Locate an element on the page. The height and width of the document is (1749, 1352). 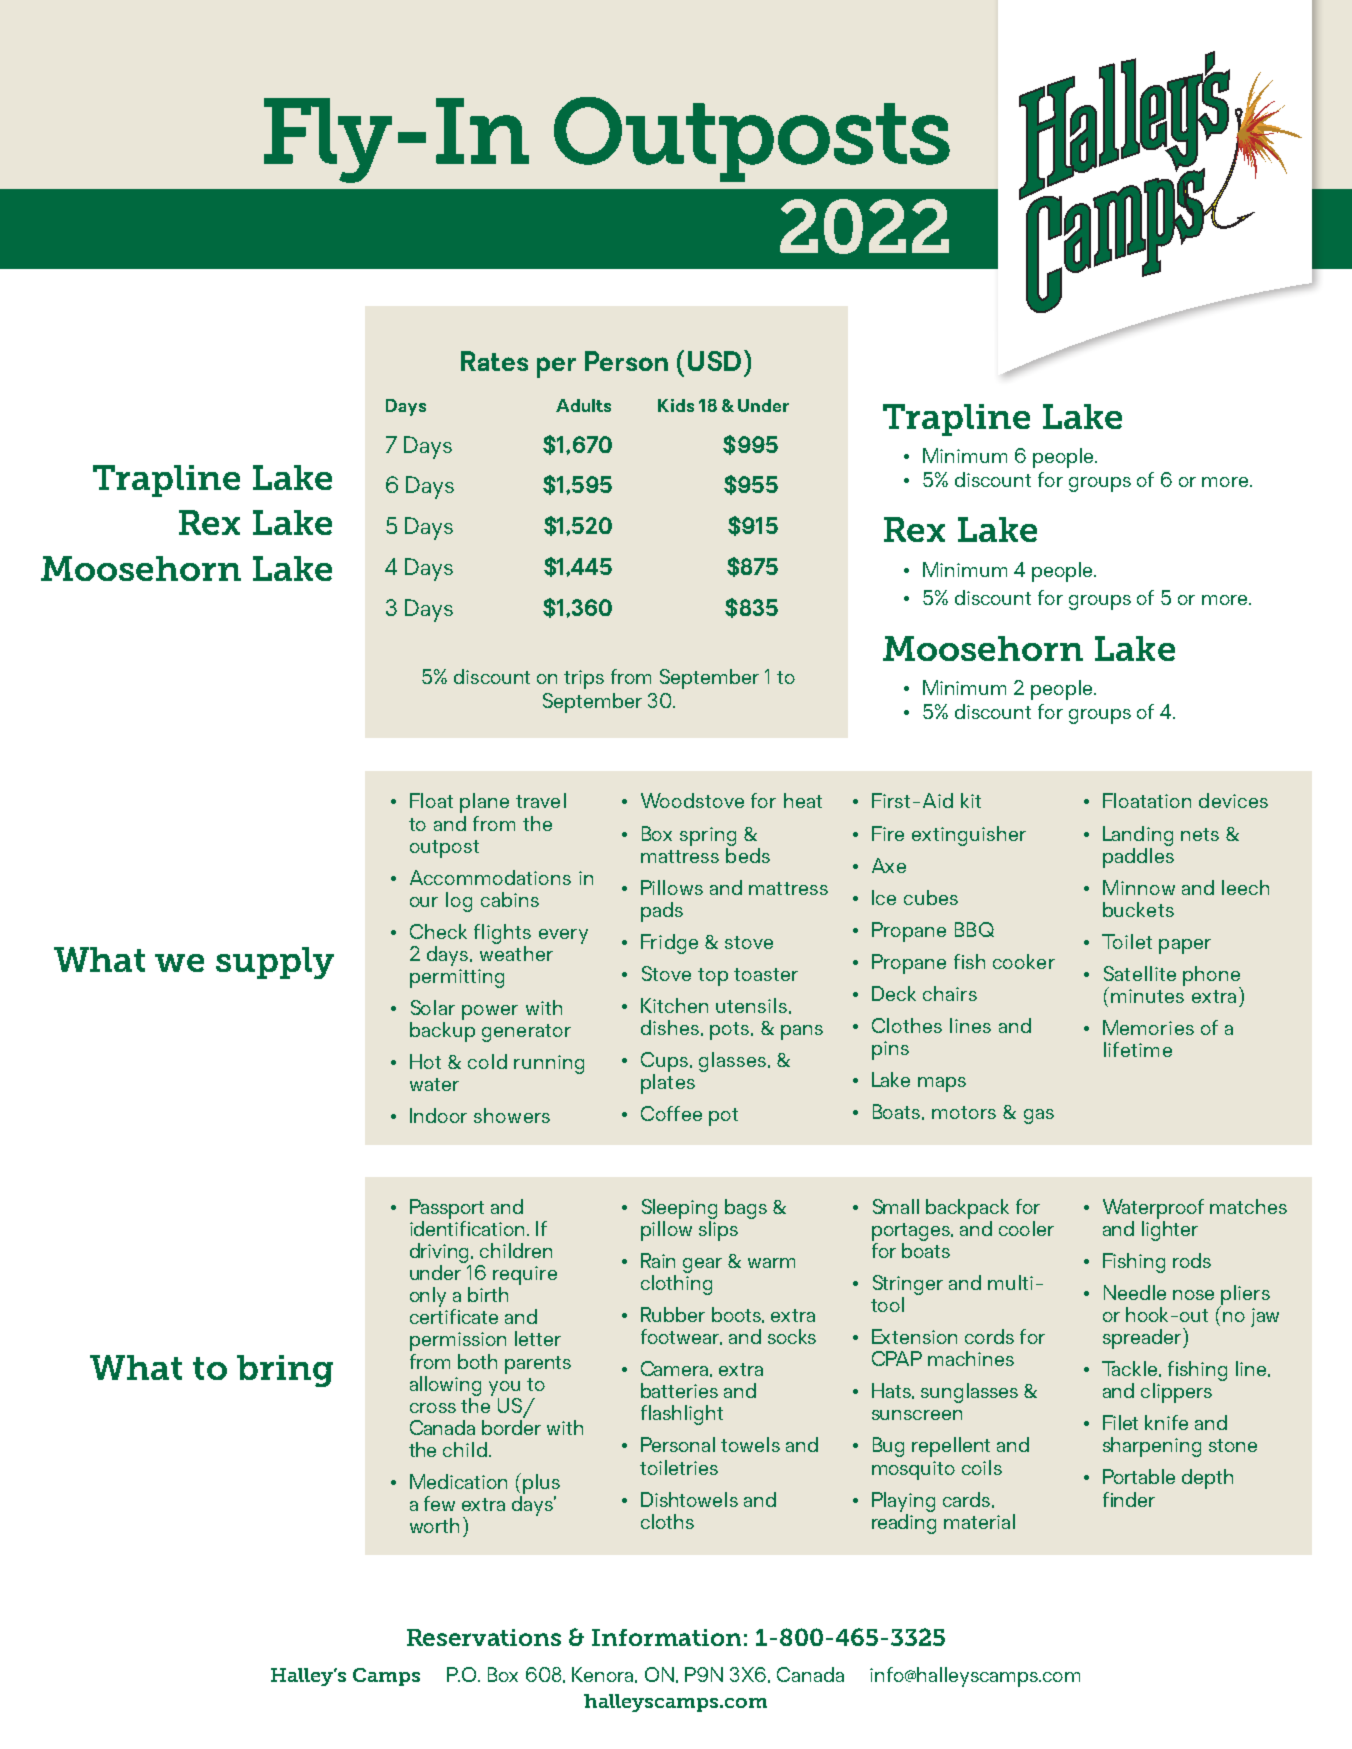
Solar is located at coordinates (433, 1007).
